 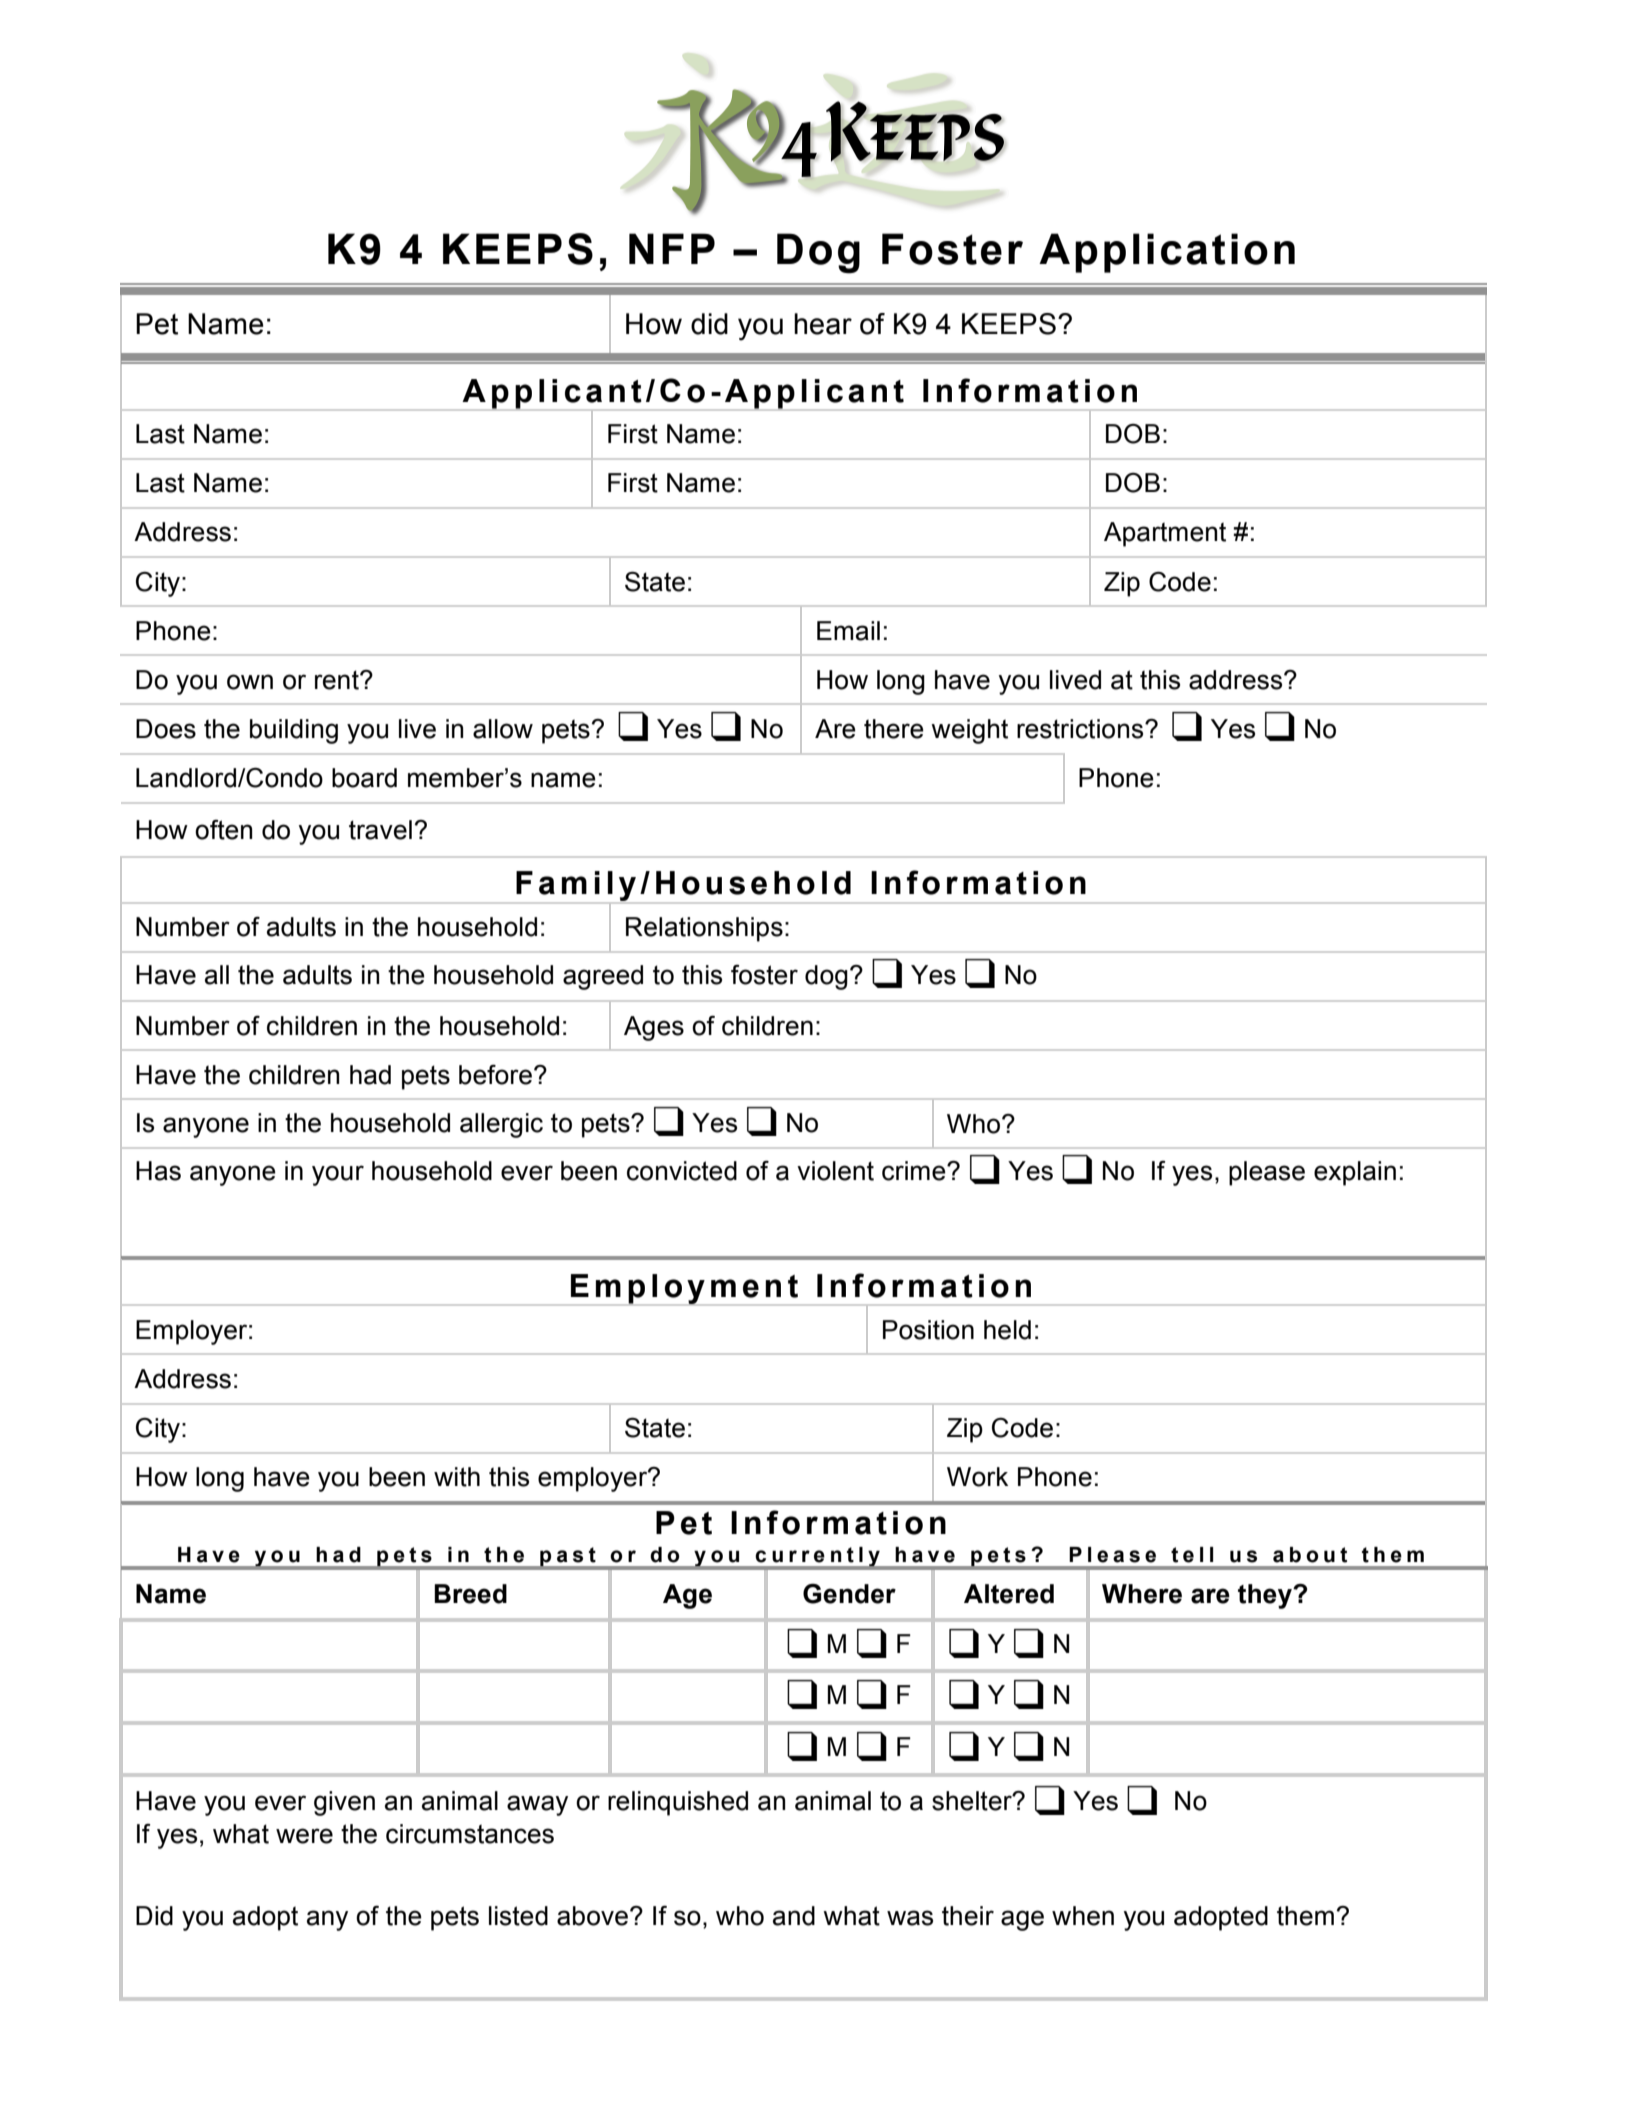 What do you see at coordinates (678, 1803) in the image?
I see `relinquished` at bounding box center [678, 1803].
